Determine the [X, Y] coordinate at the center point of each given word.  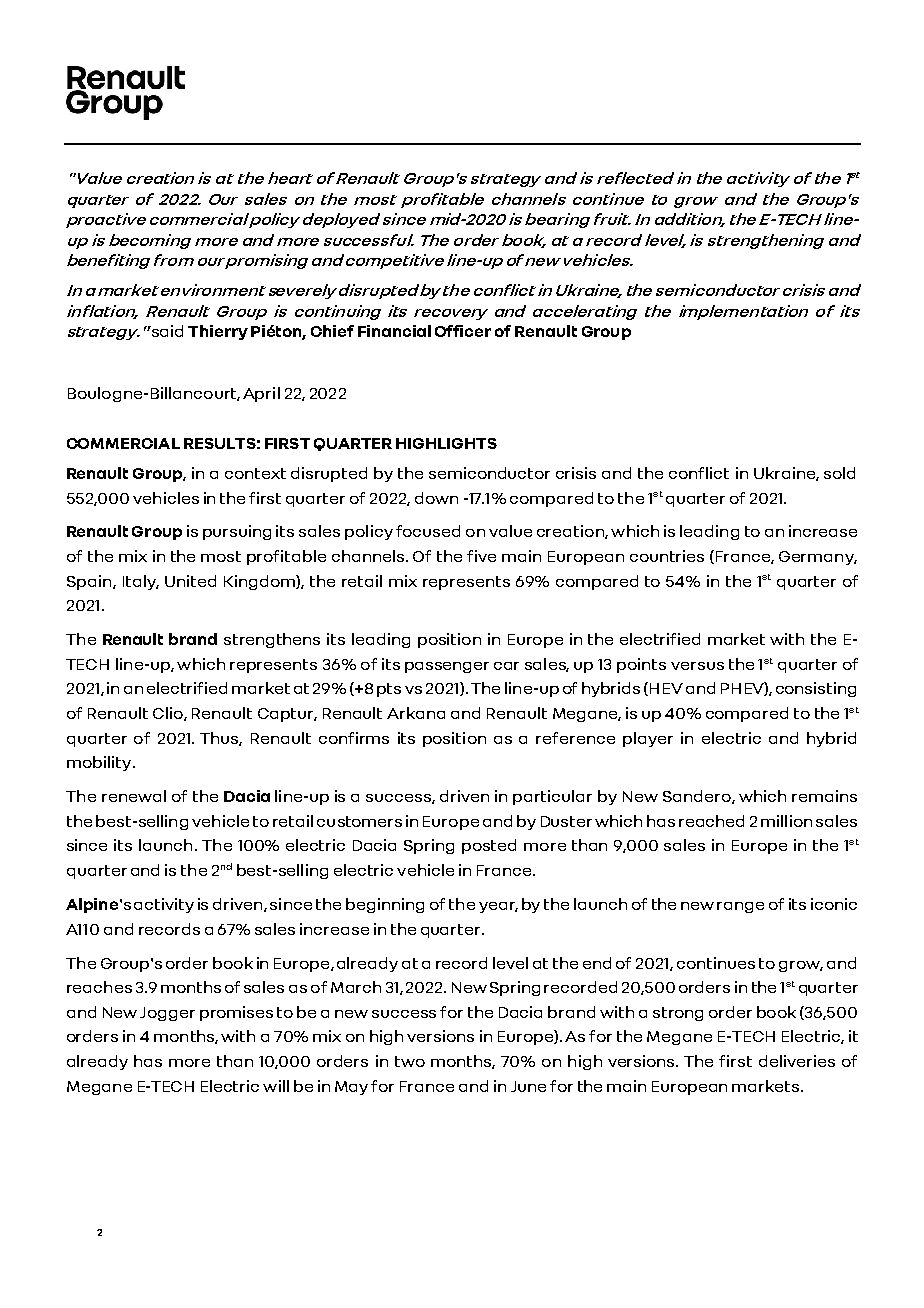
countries [667, 556]
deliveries [797, 1061]
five [481, 556]
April [261, 394]
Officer [463, 331]
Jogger [167, 1014]
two [410, 1061]
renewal [134, 796]
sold [839, 473]
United [190, 581]
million [786, 821]
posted [489, 846]
